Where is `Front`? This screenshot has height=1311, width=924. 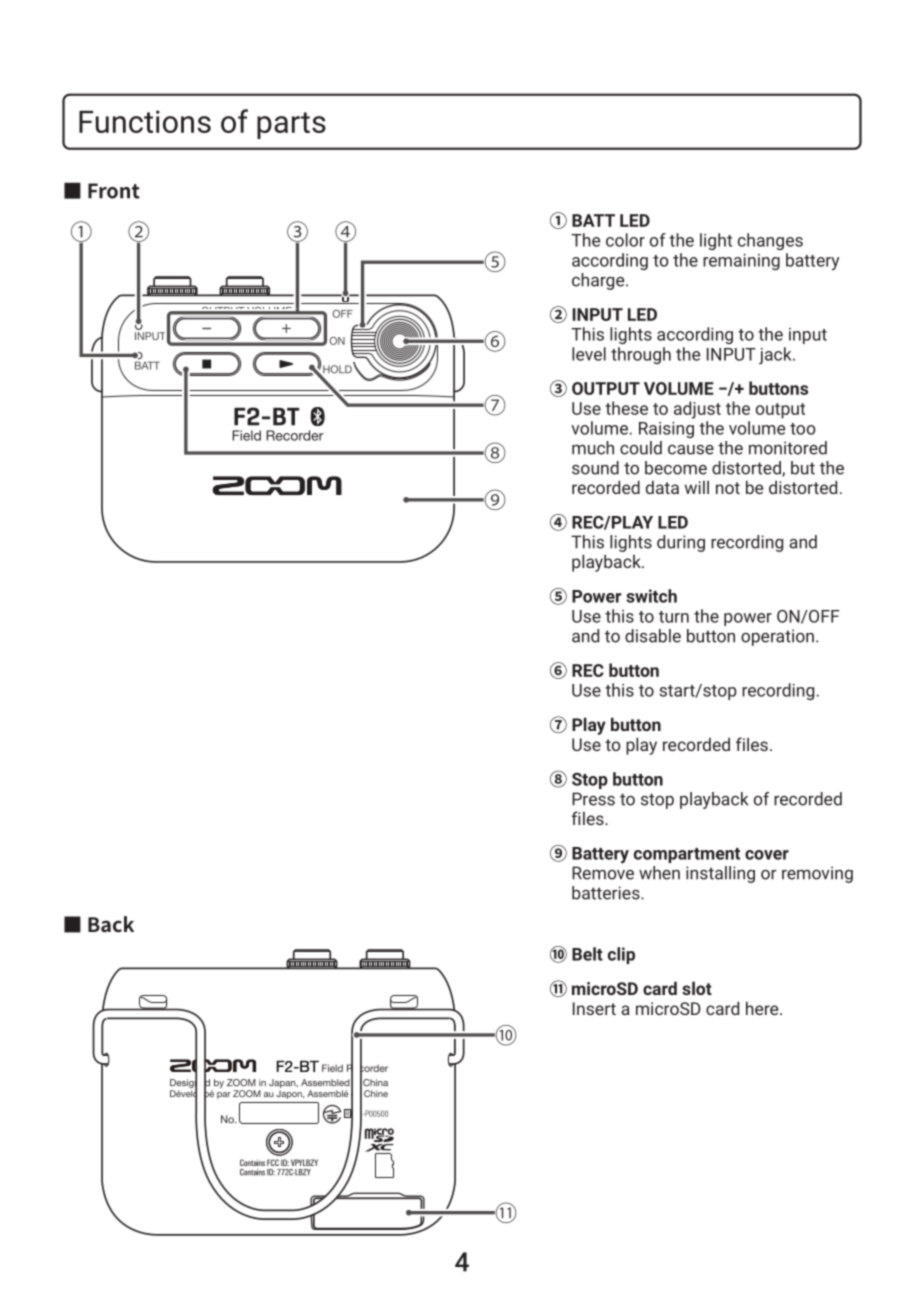 Front is located at coordinates (114, 191).
